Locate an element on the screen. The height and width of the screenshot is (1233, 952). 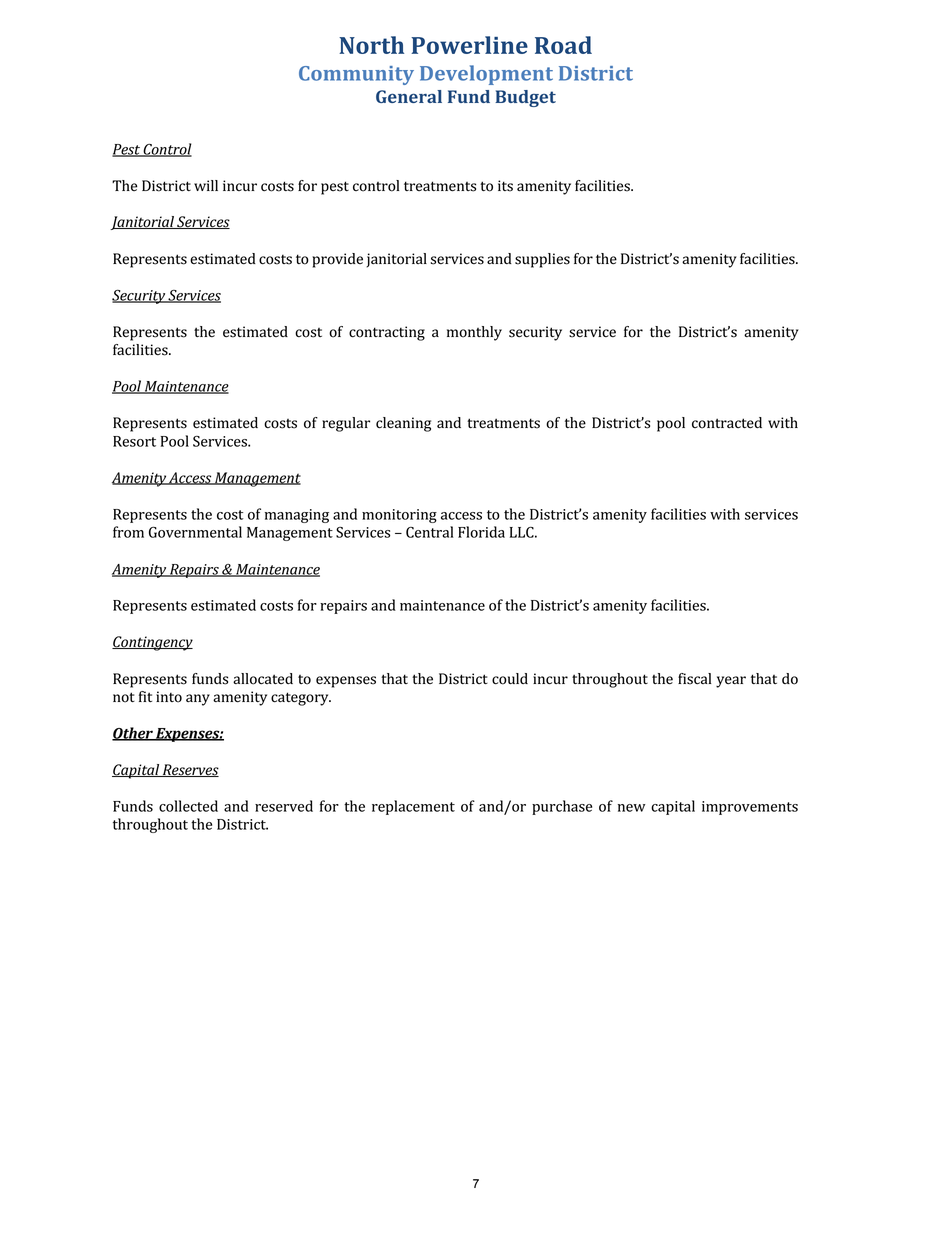
Powerline is located at coordinates (469, 45).
